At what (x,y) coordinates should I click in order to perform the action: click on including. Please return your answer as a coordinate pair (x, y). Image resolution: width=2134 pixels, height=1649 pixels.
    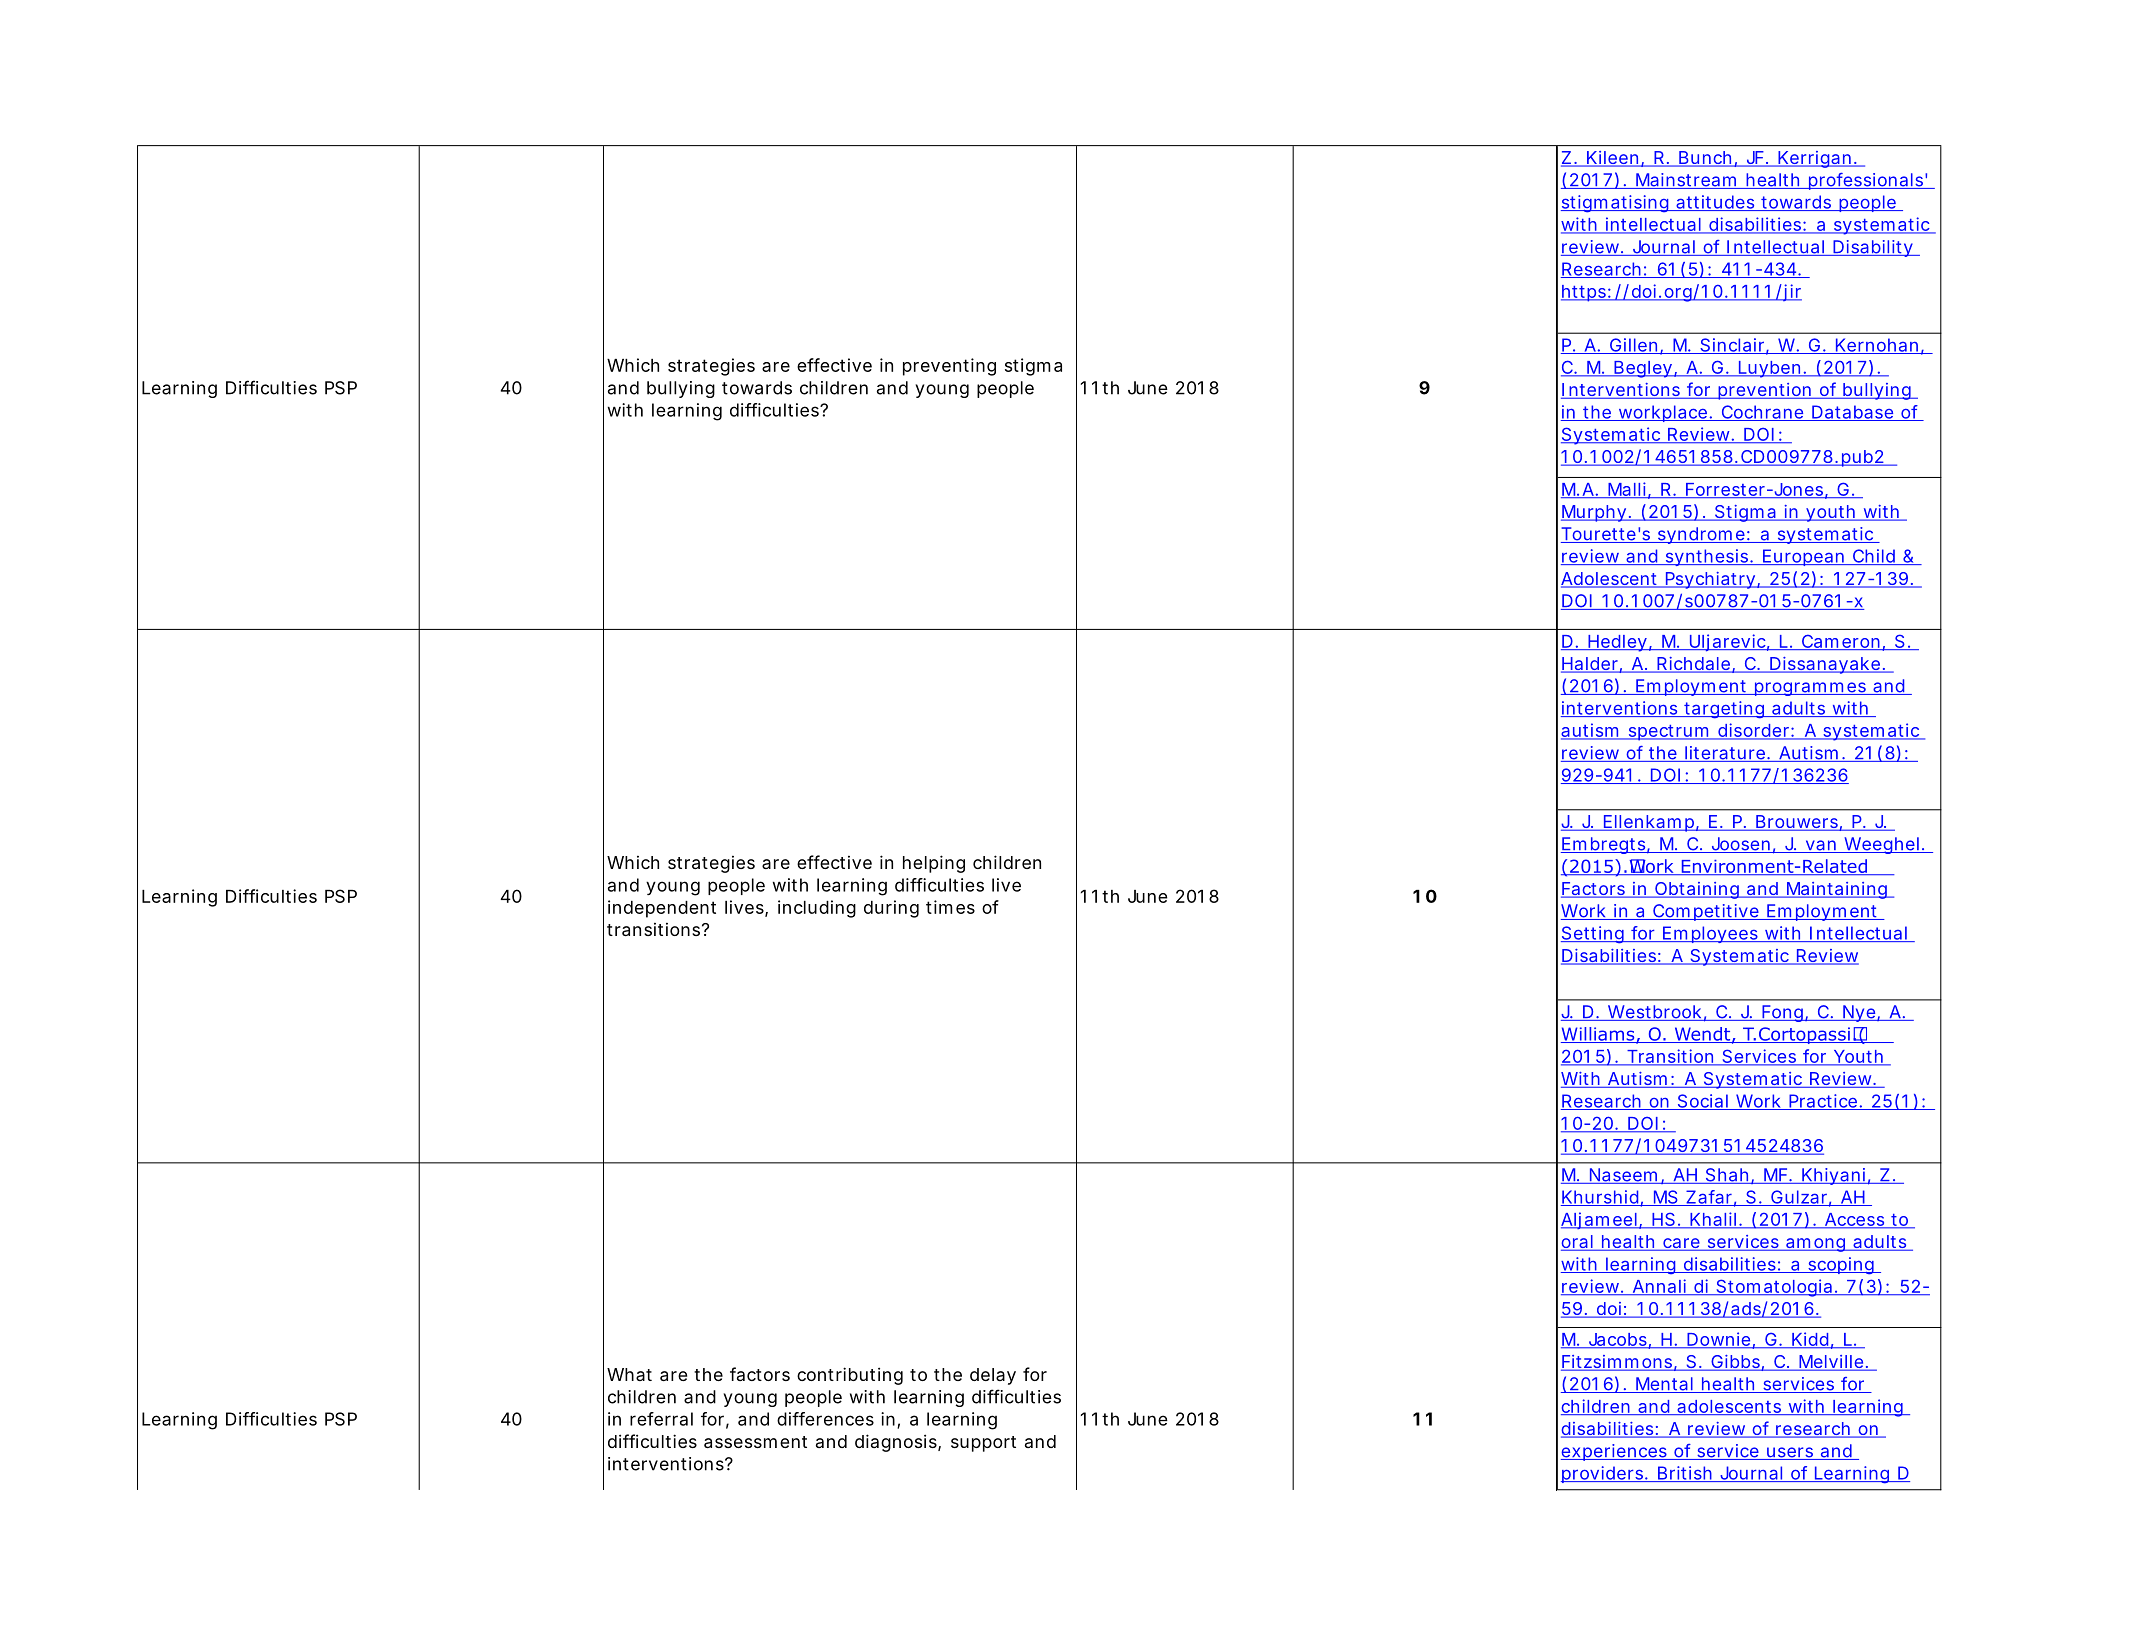
    Looking at the image, I should click on (817, 909).
